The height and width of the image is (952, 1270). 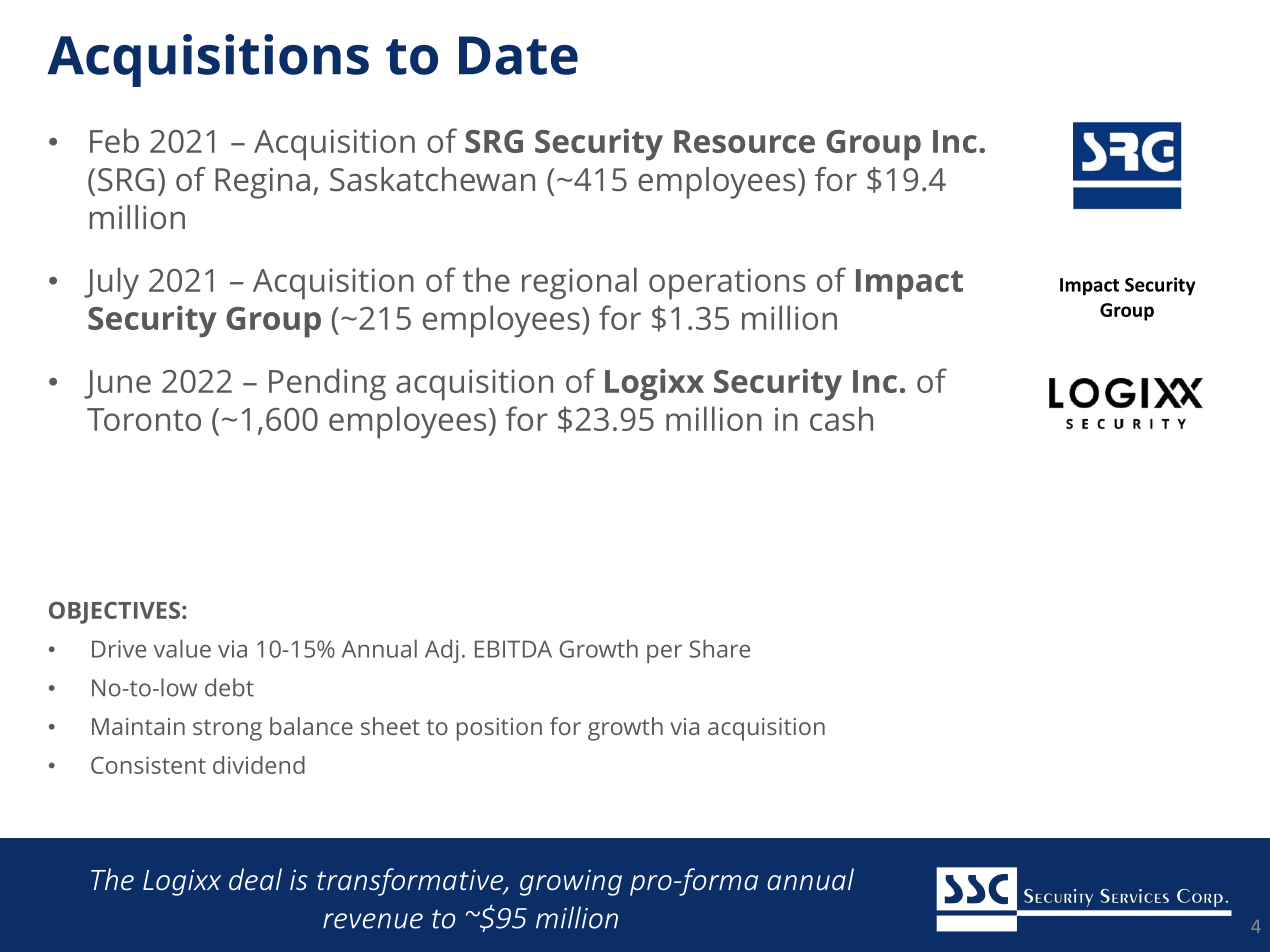 I want to click on position, so click(x=499, y=729).
